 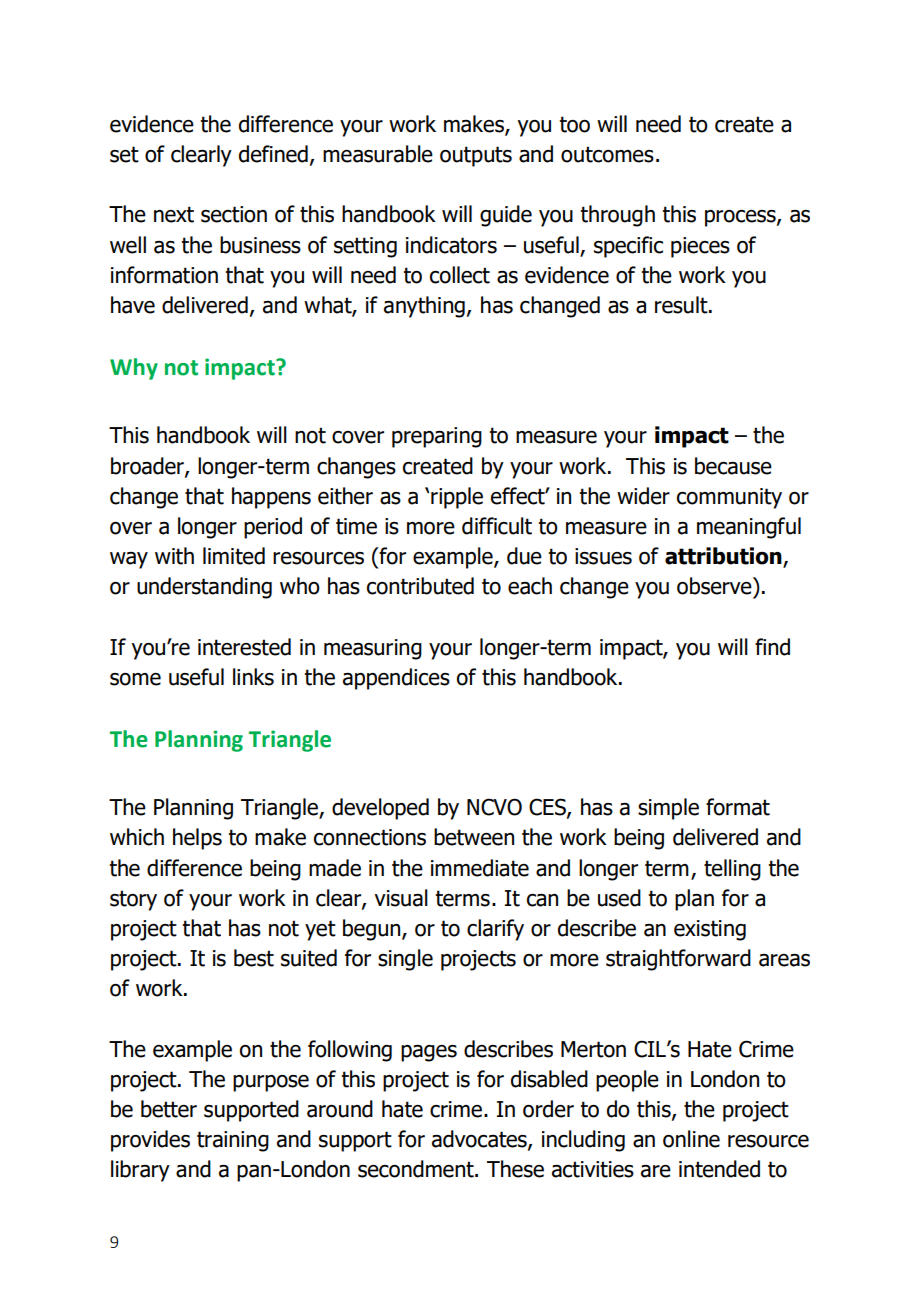 What do you see at coordinates (476, 156) in the page?
I see `outputs` at bounding box center [476, 156].
